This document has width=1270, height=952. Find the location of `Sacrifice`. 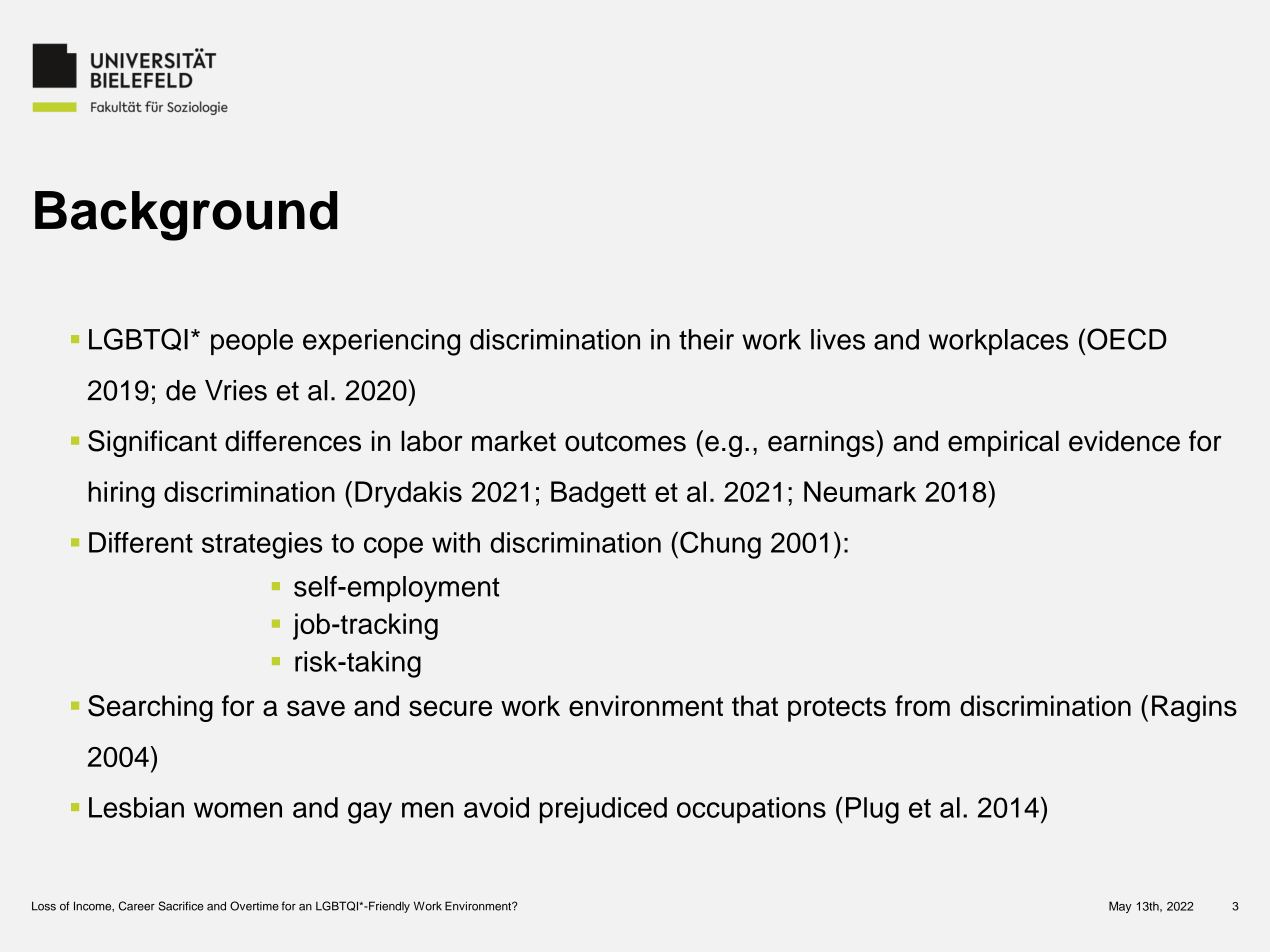

Sacrifice is located at coordinates (181, 906).
